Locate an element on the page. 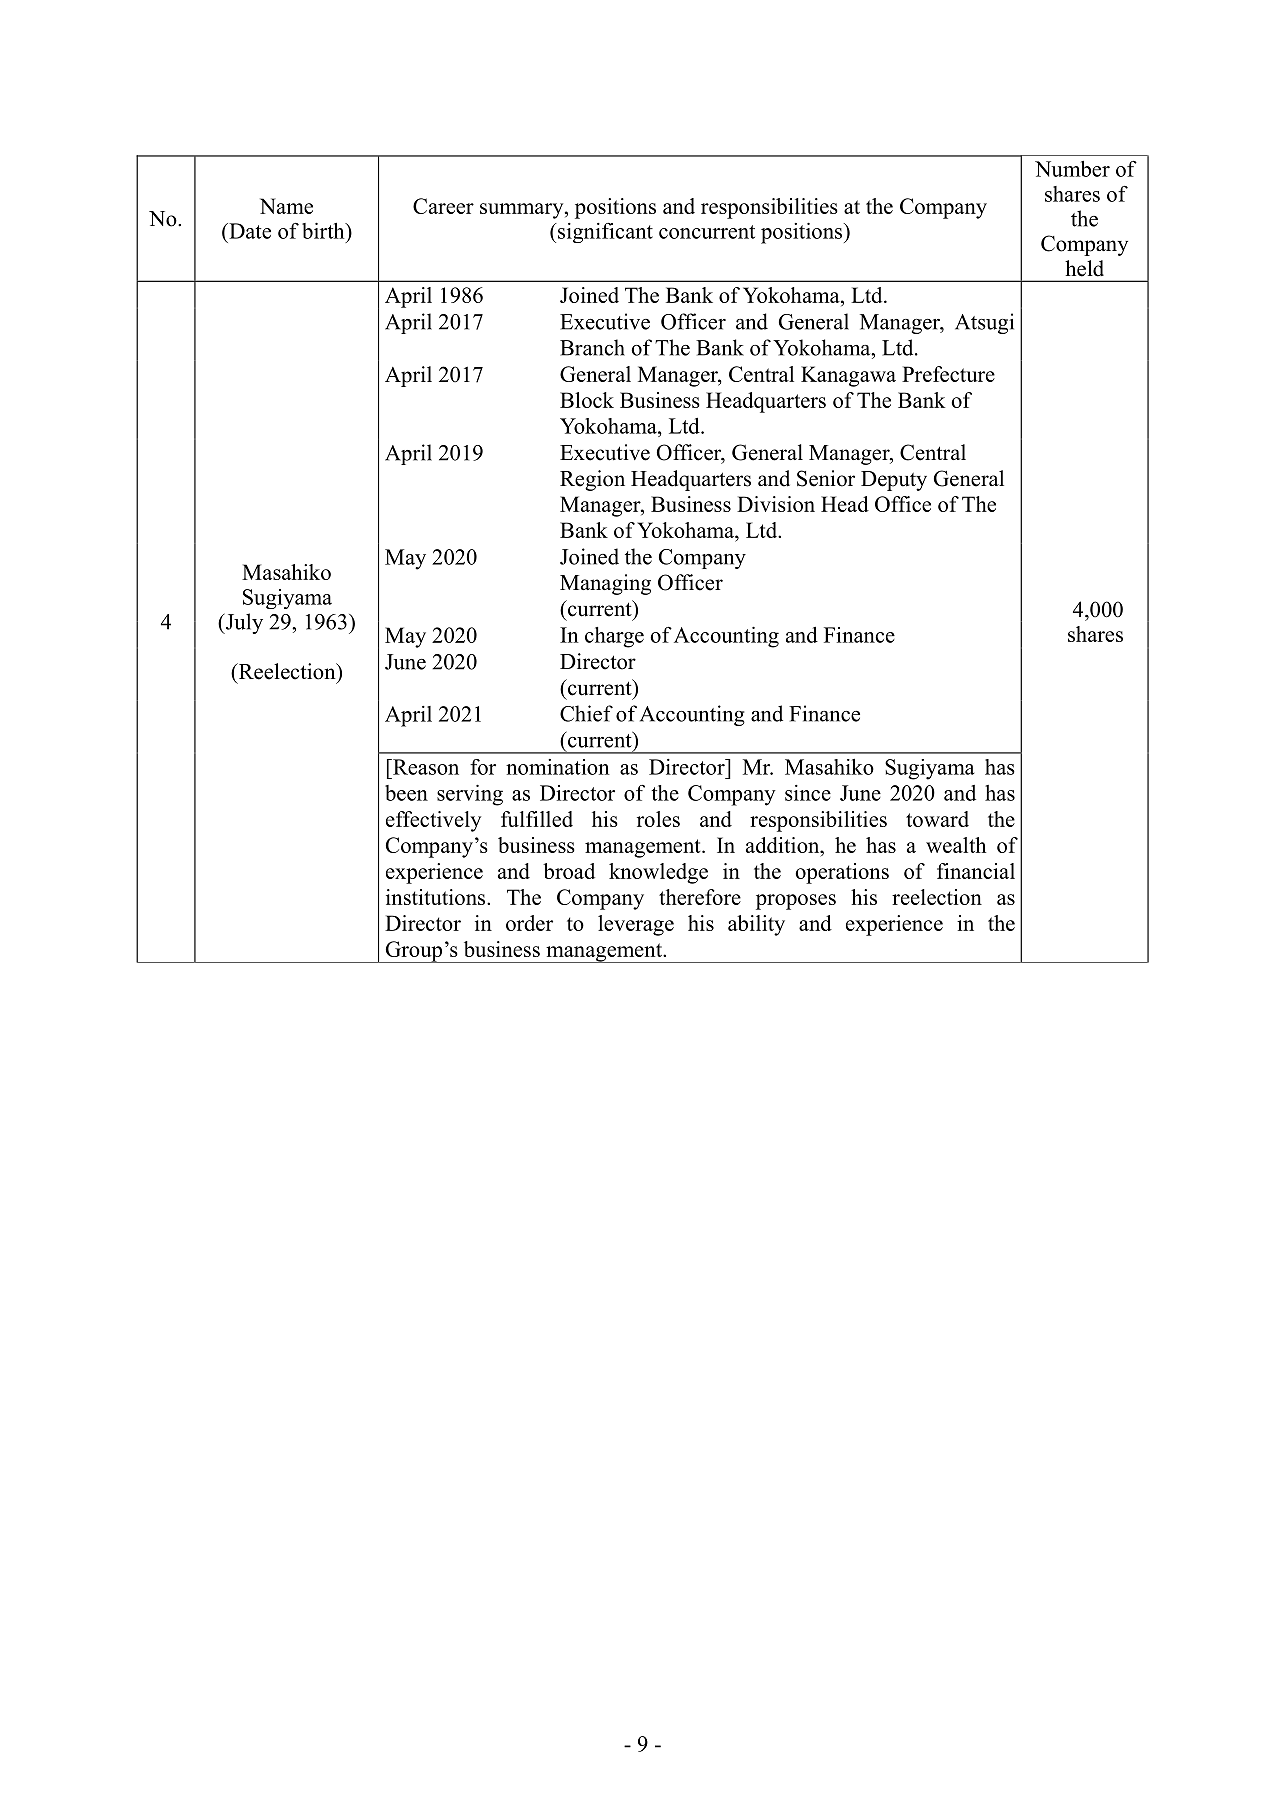 This page has height=1818, width=1285. Chief is located at coordinates (586, 713).
